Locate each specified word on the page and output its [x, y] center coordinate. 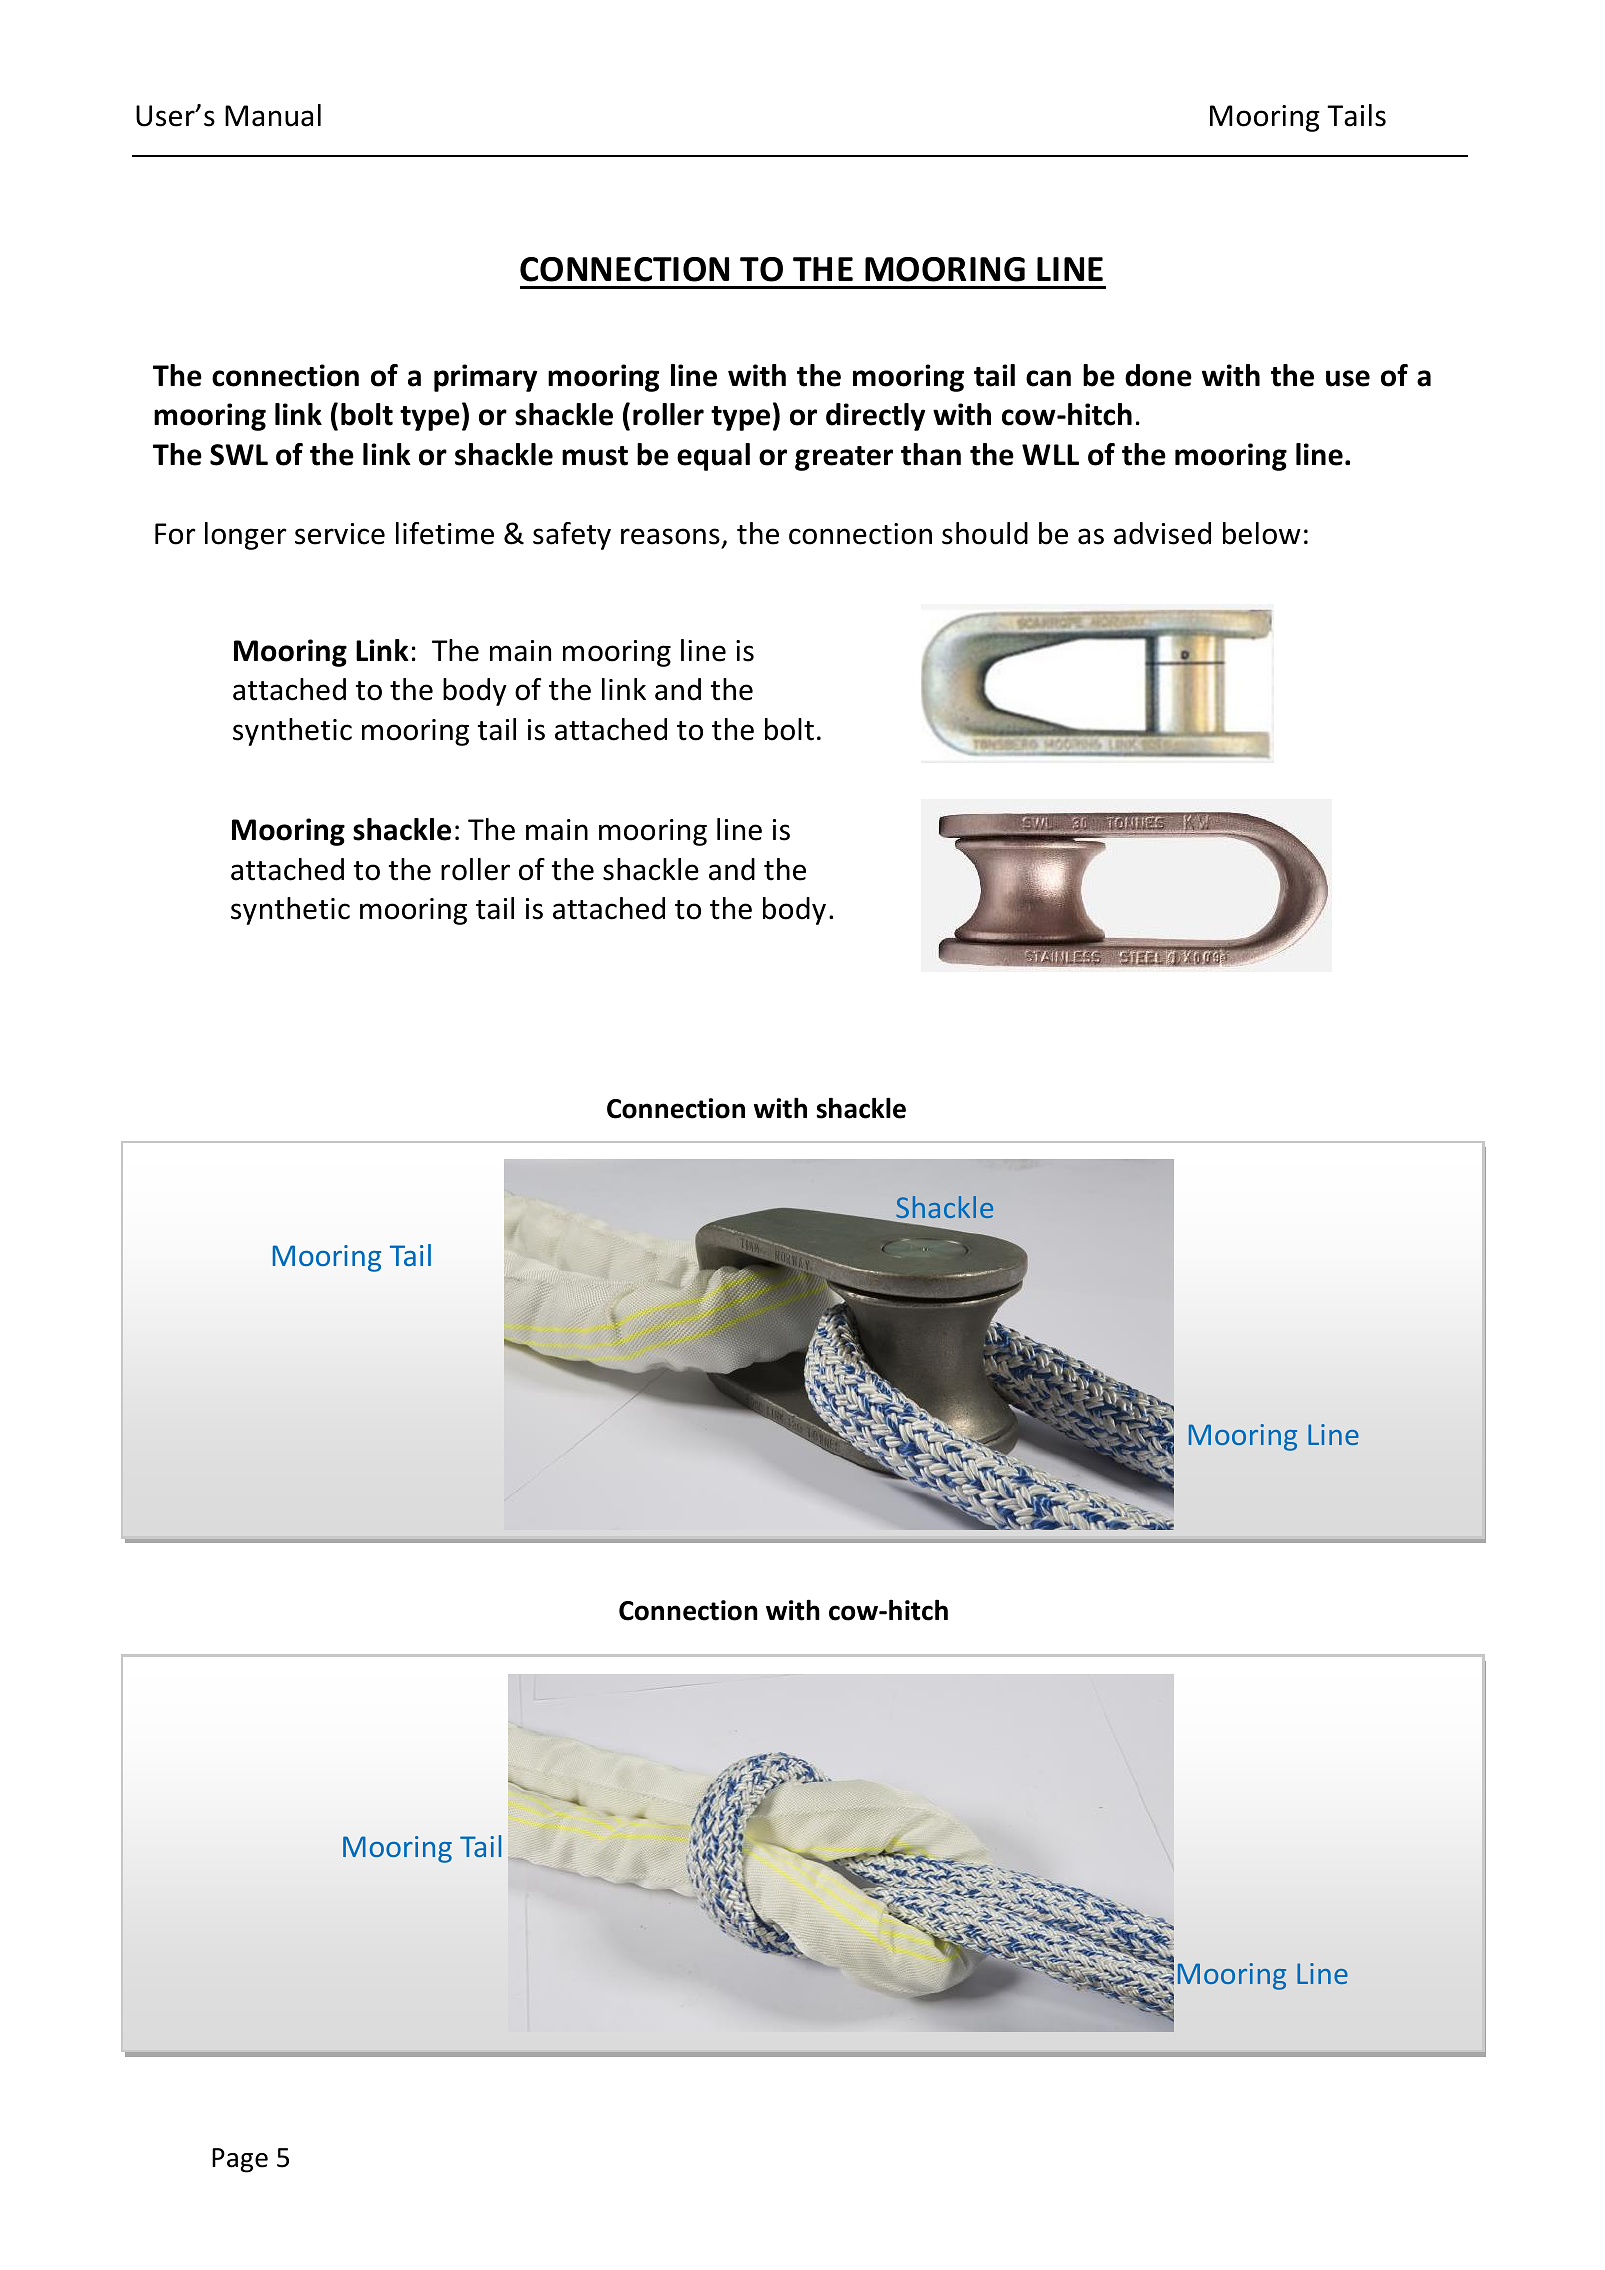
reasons [670, 536]
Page [240, 2160]
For [175, 534]
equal [713, 457]
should [985, 533]
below [1262, 533]
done [1158, 375]
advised [1162, 533]
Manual [273, 115]
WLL [1050, 454]
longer [246, 536]
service [340, 534]
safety [572, 536]
